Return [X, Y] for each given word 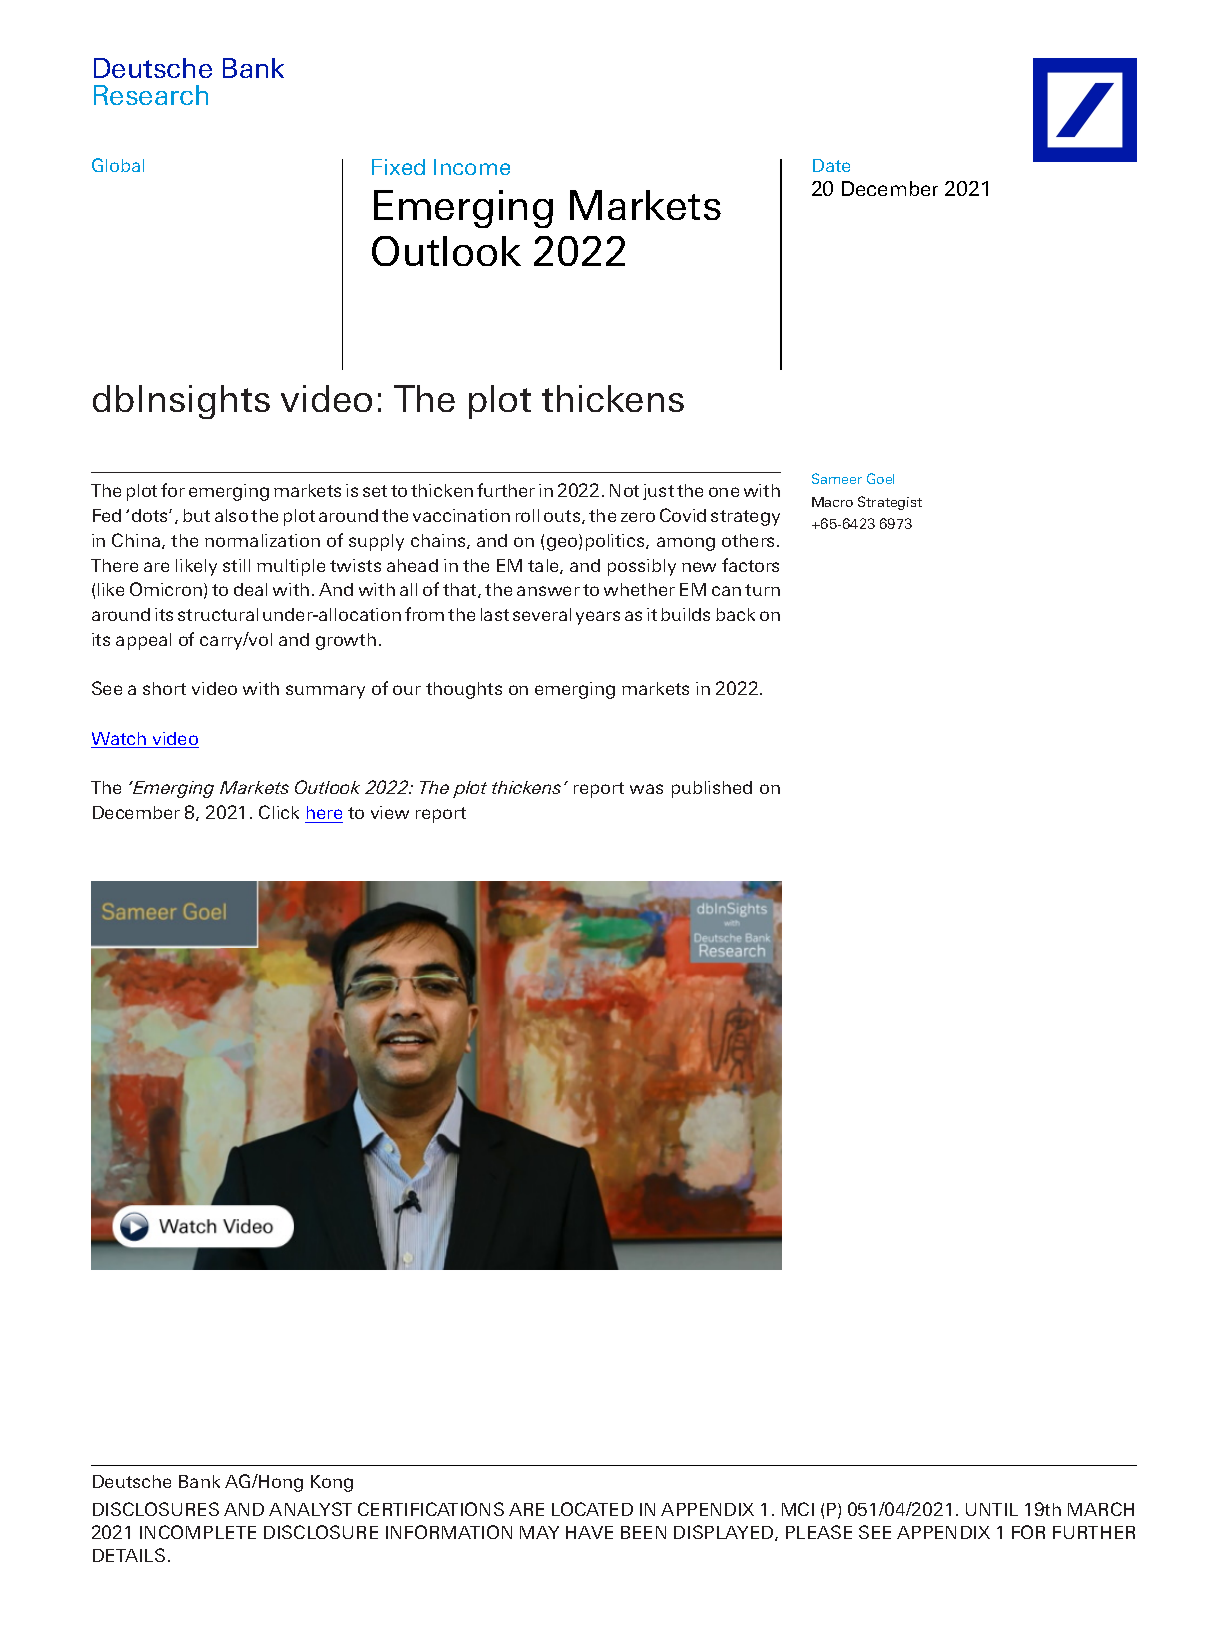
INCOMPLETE [198, 1532]
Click [279, 812]
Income [472, 167]
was [646, 789]
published [712, 789]
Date [831, 165]
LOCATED [592, 1509]
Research [151, 95]
